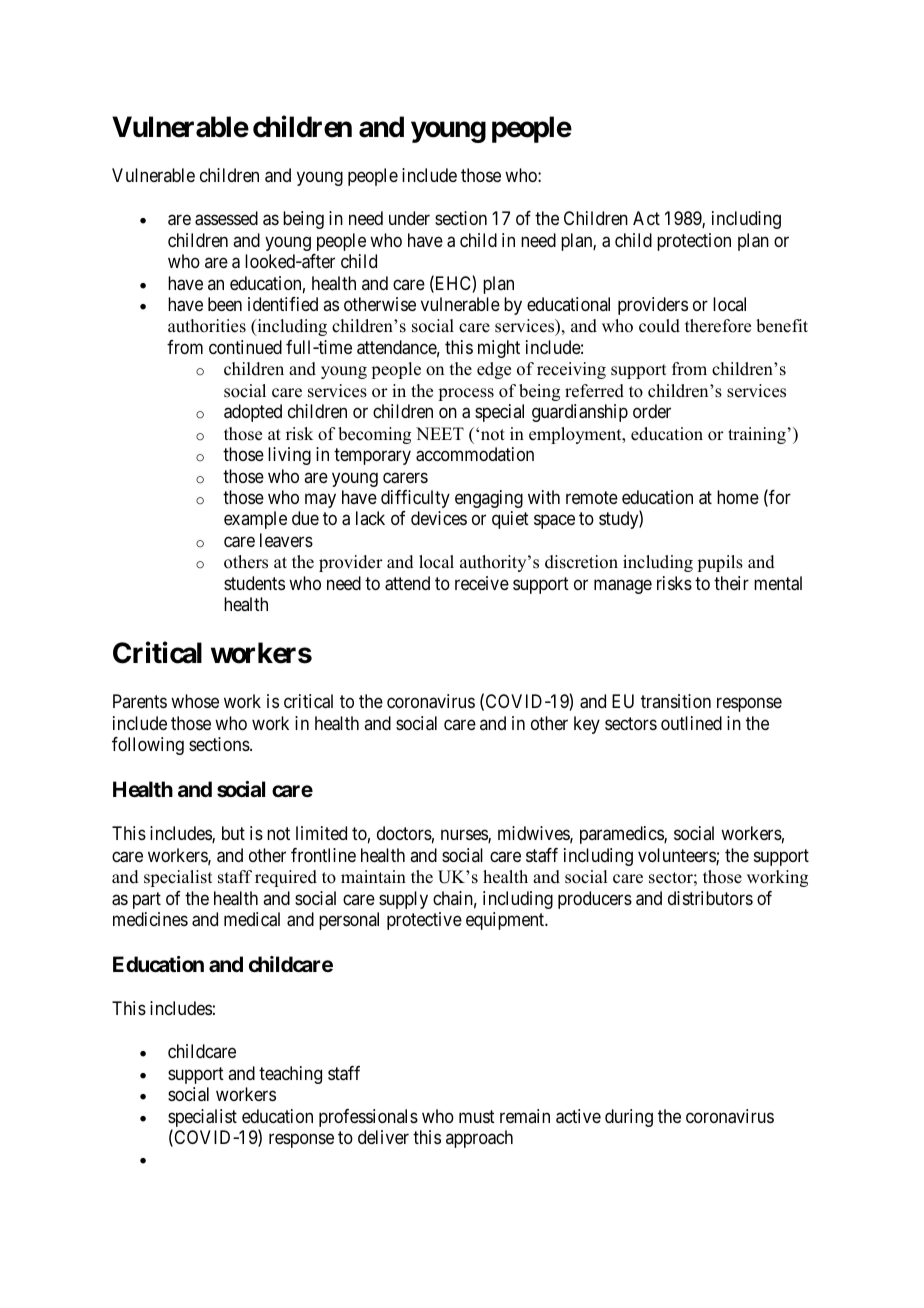  I want to click on receive, so click(482, 583).
